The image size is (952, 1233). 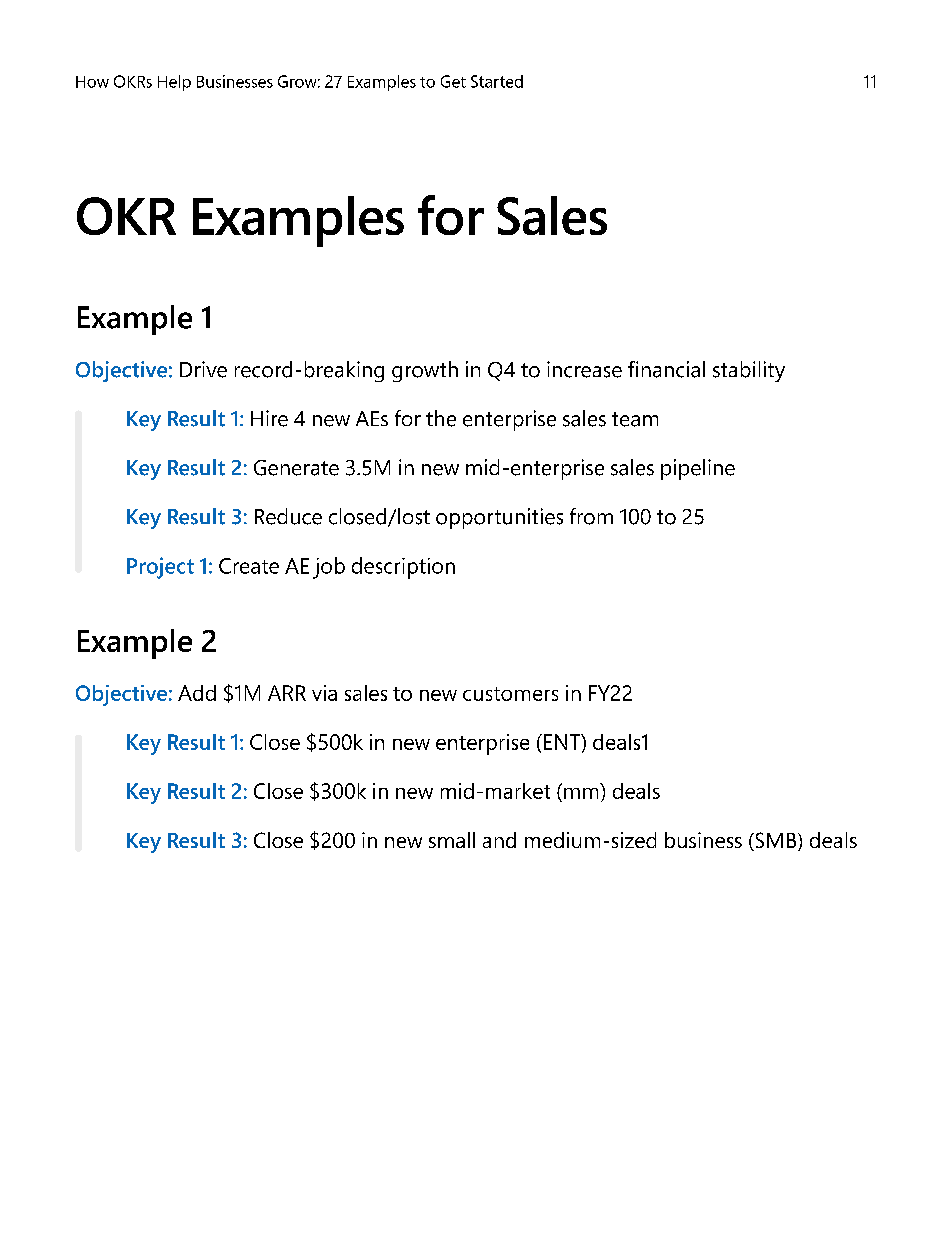 What do you see at coordinates (698, 469) in the screenshot?
I see `pipeline` at bounding box center [698, 469].
